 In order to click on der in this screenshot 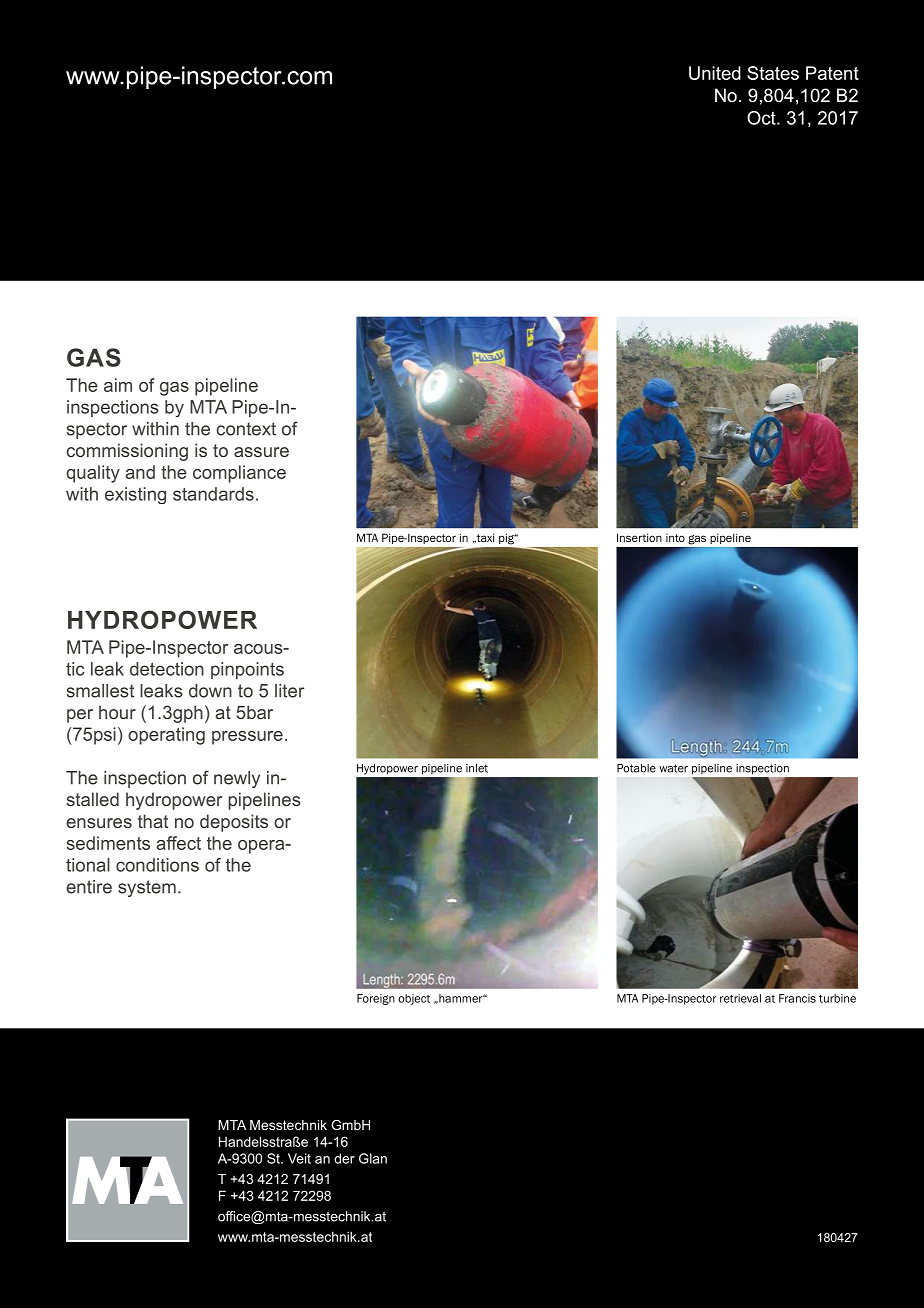, I will do `click(344, 1158)`.
